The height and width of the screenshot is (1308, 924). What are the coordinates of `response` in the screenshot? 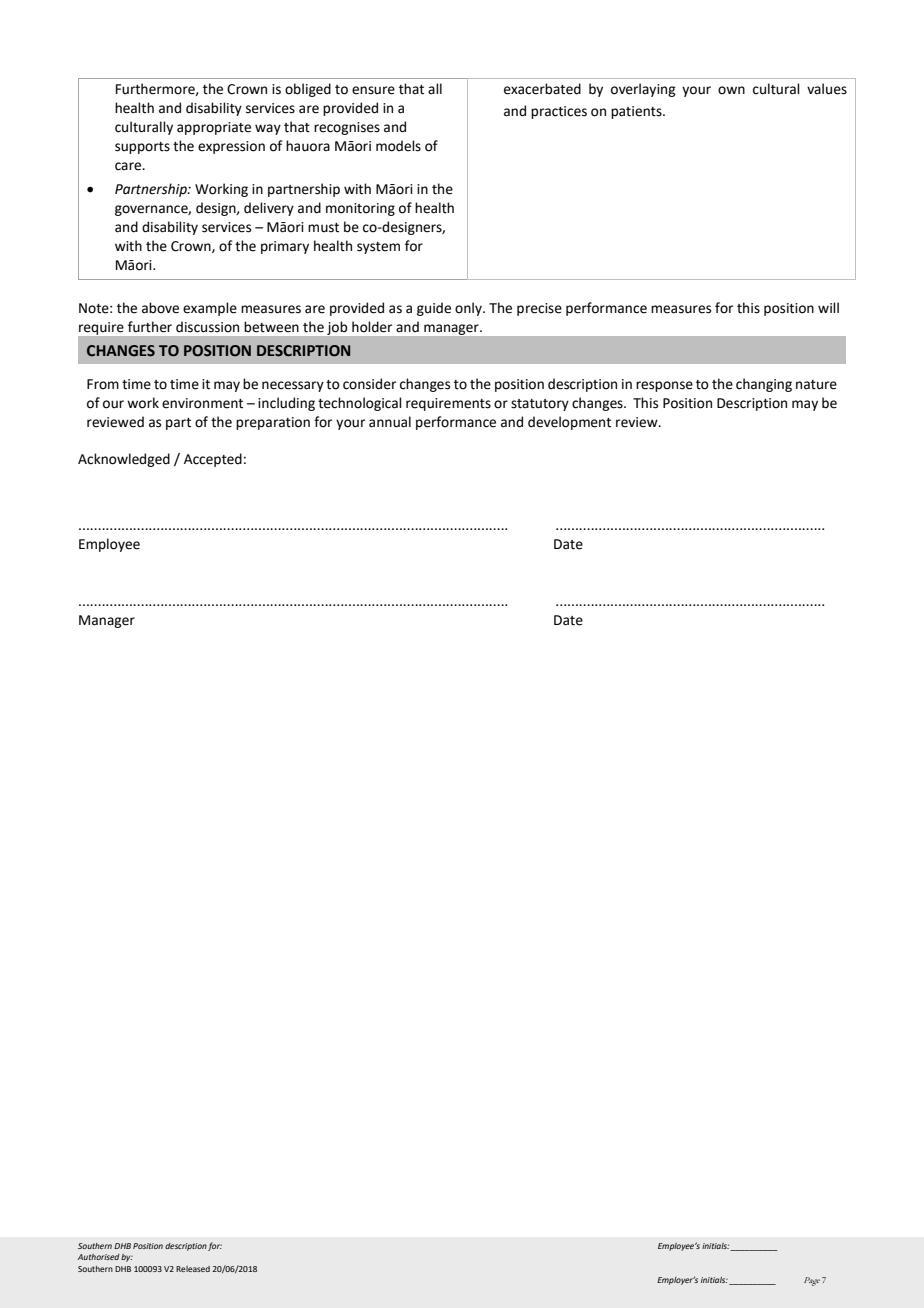 It's located at (664, 386).
